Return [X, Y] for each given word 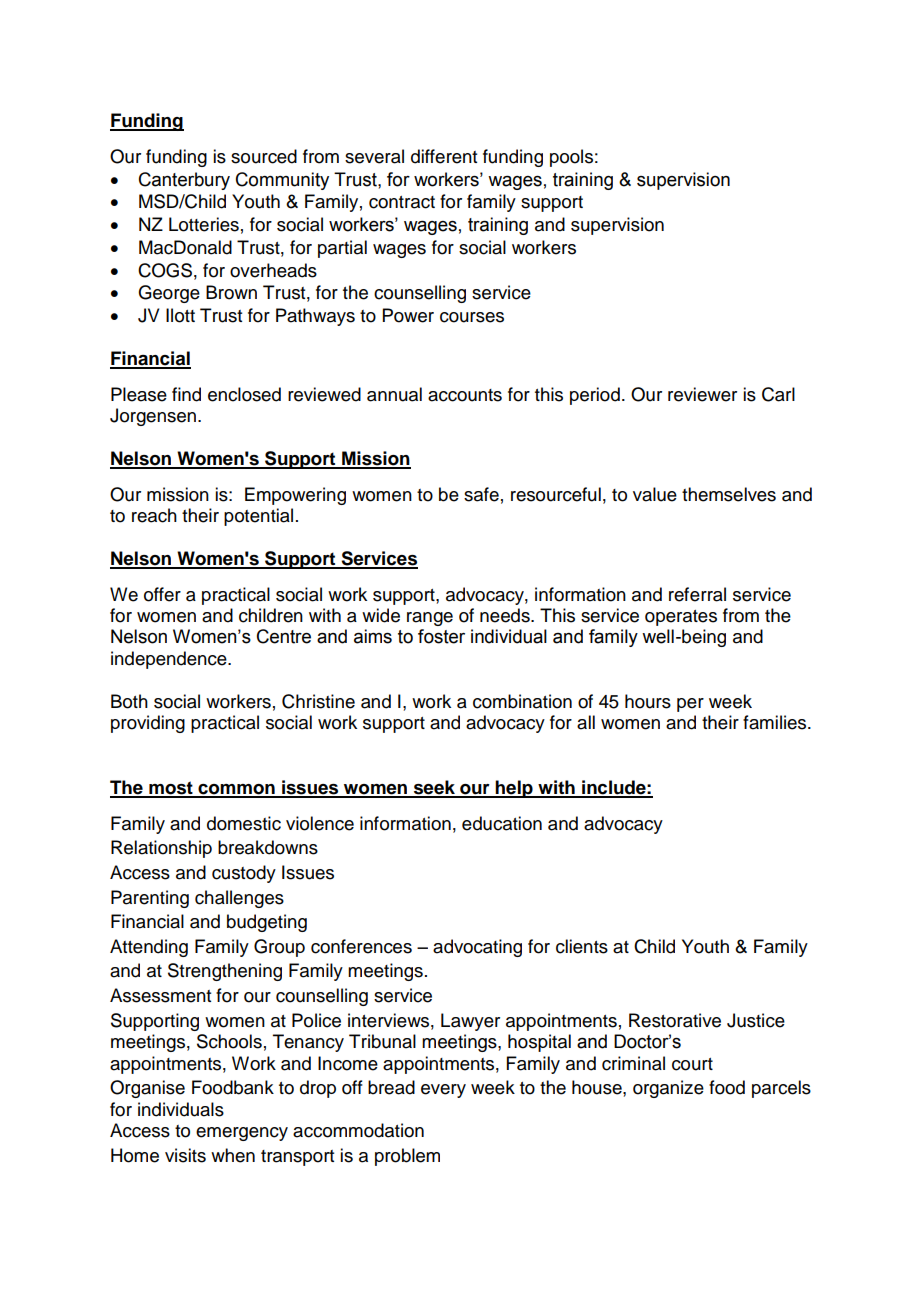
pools [571, 158]
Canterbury [184, 181]
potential [258, 517]
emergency [242, 1134]
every [443, 1091]
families [776, 722]
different [444, 156]
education [502, 823]
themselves [729, 494]
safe [481, 494]
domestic [244, 823]
